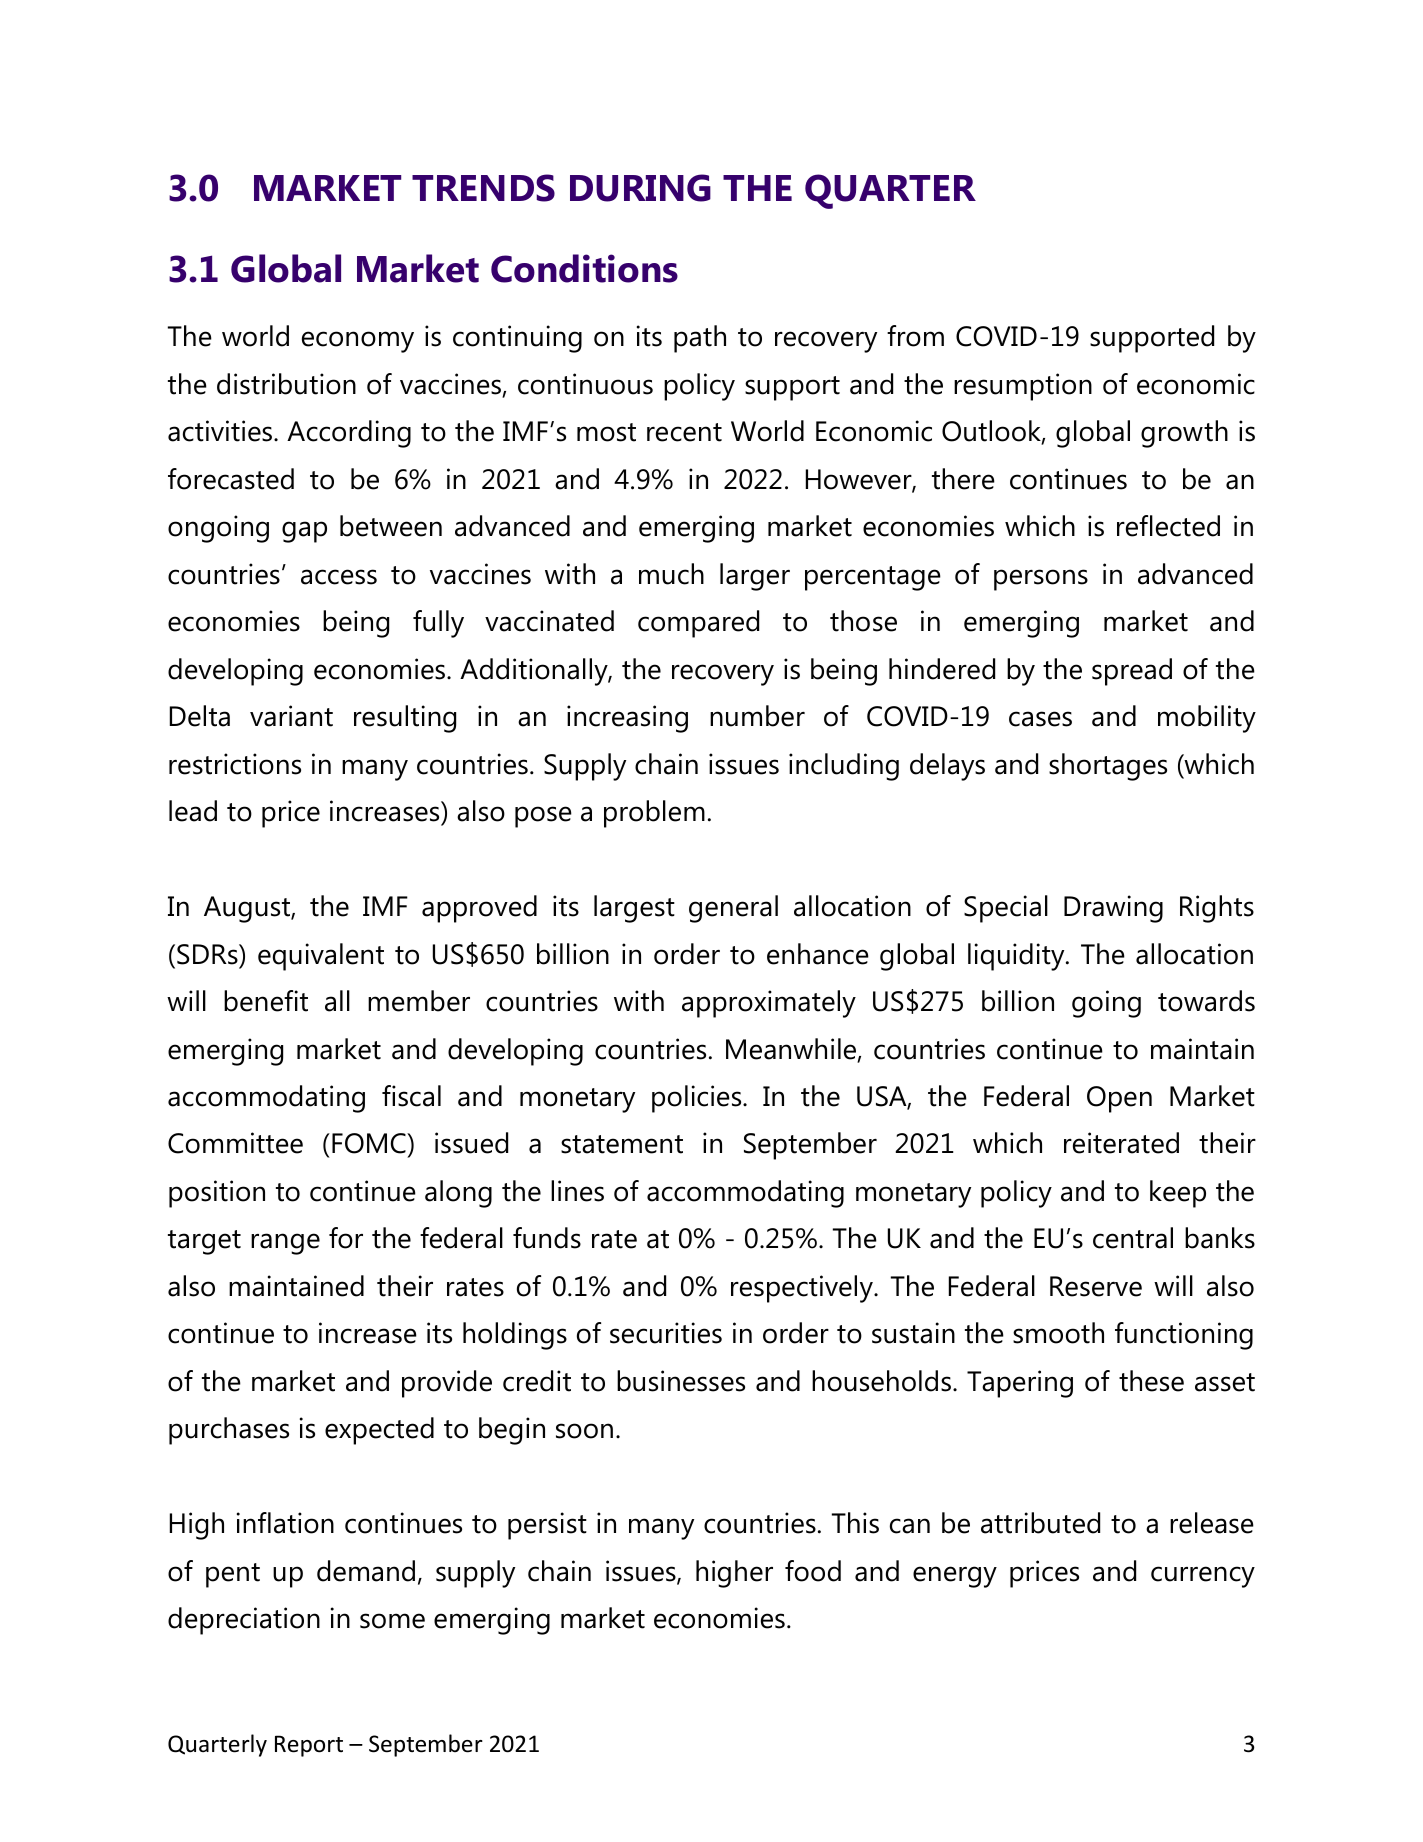  I want to click on restrictions, so click(235, 764).
